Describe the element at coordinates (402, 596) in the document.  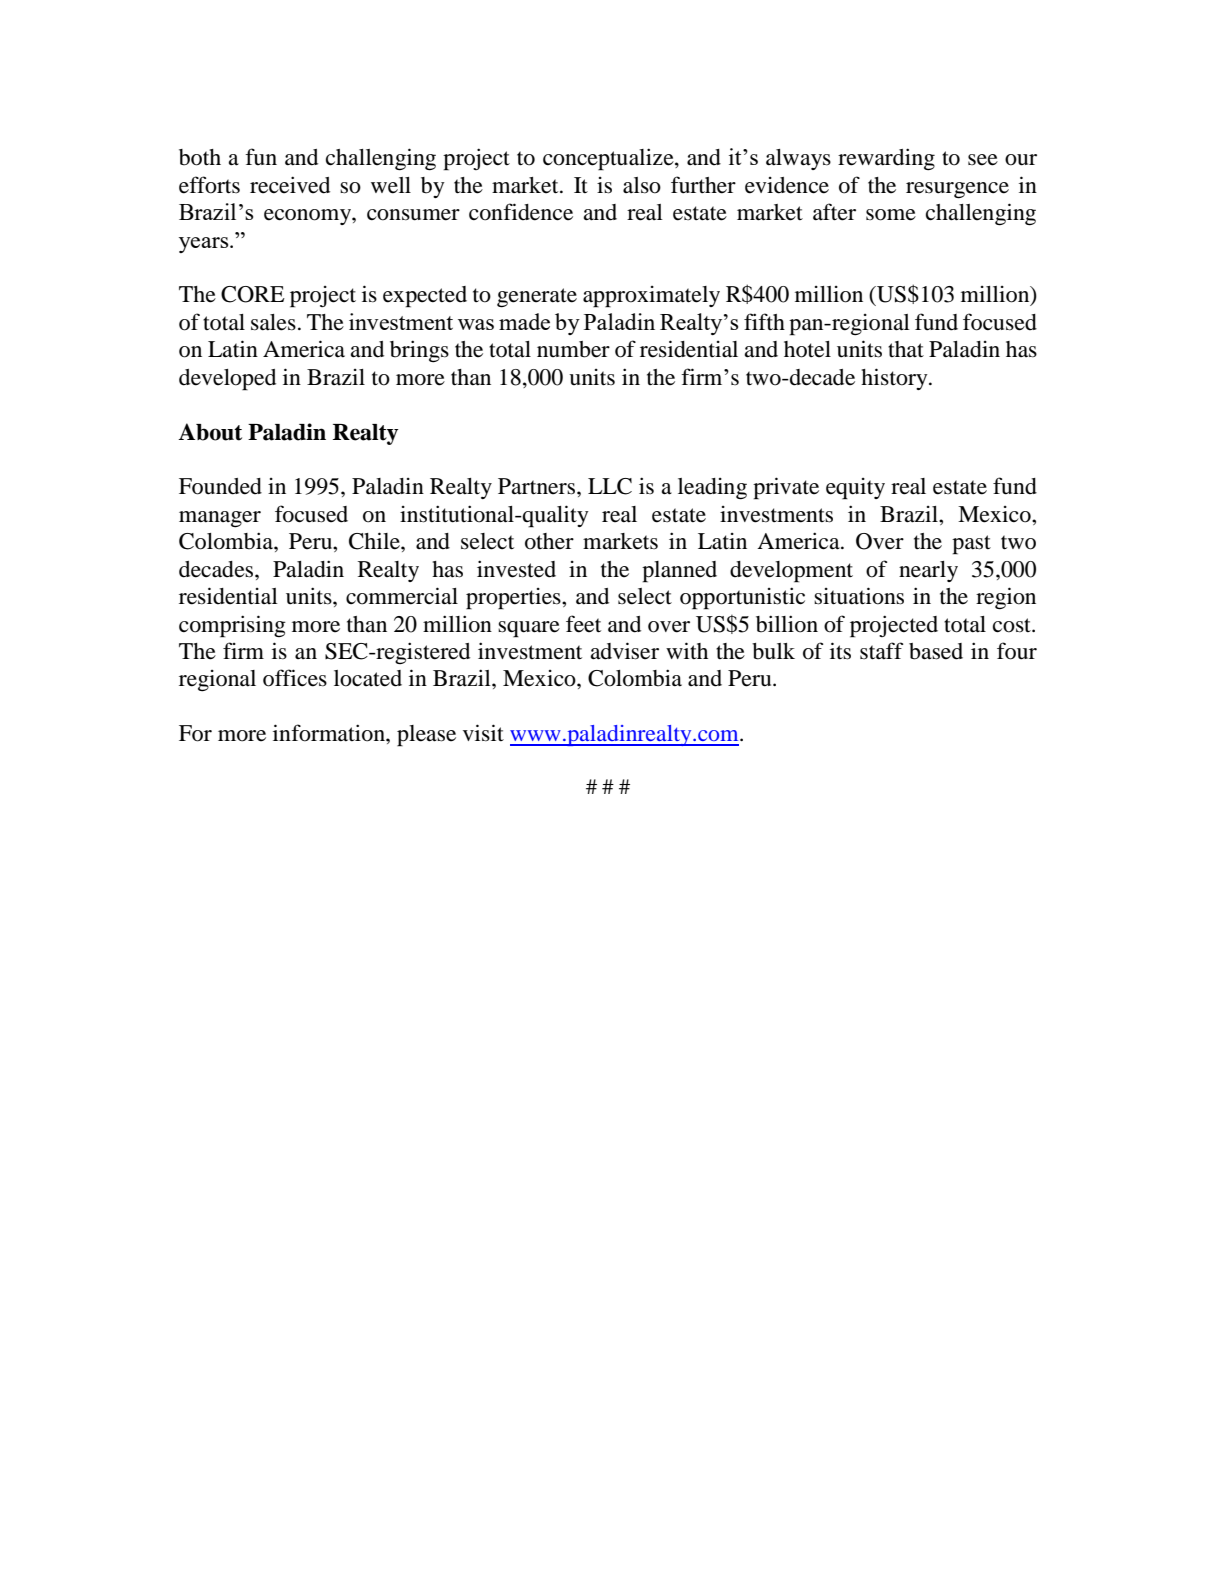
I see `commercial` at that location.
